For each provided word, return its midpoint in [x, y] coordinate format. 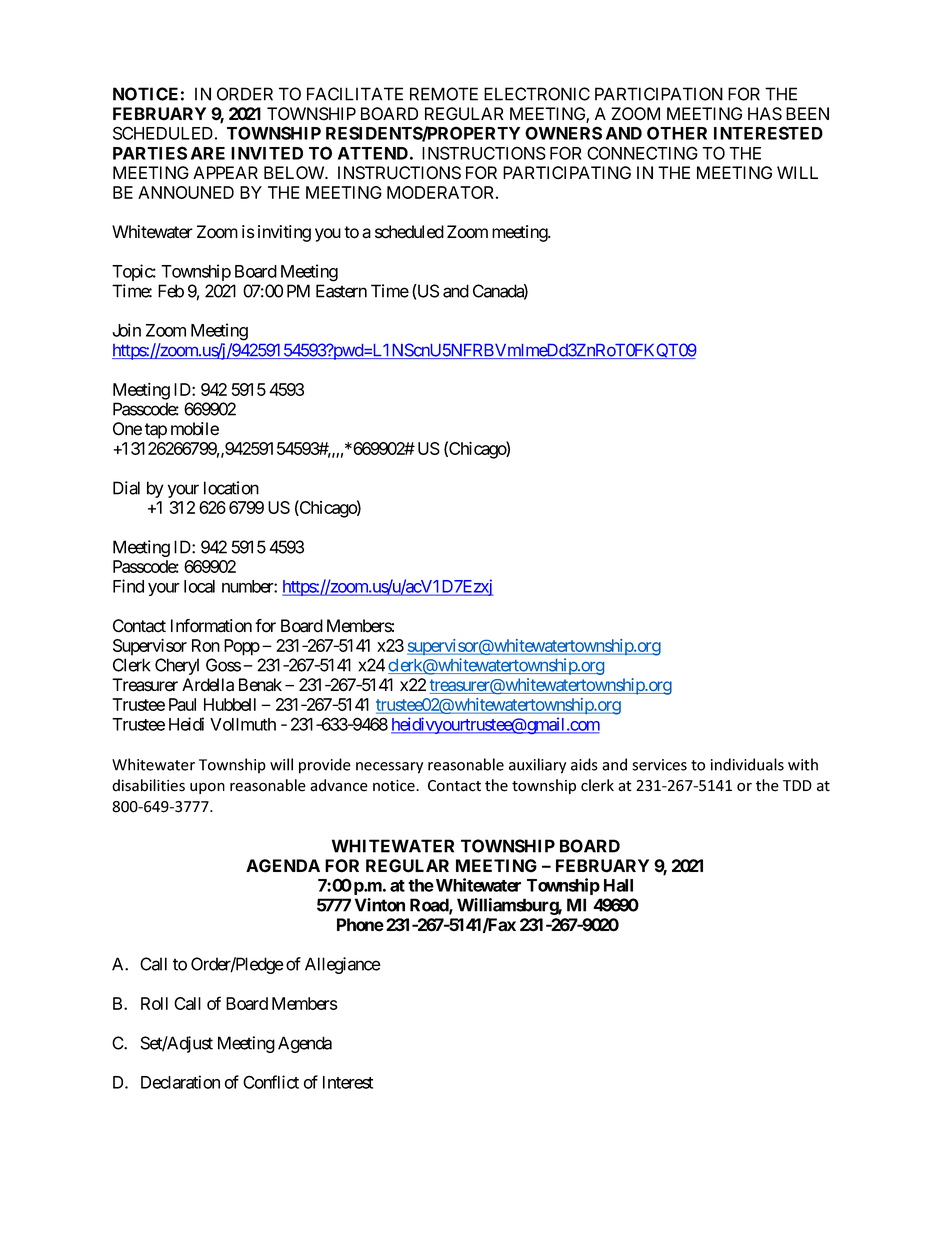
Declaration [180, 1082]
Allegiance [343, 965]
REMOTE [444, 94]
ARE [208, 153]
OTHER [677, 133]
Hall [618, 885]
